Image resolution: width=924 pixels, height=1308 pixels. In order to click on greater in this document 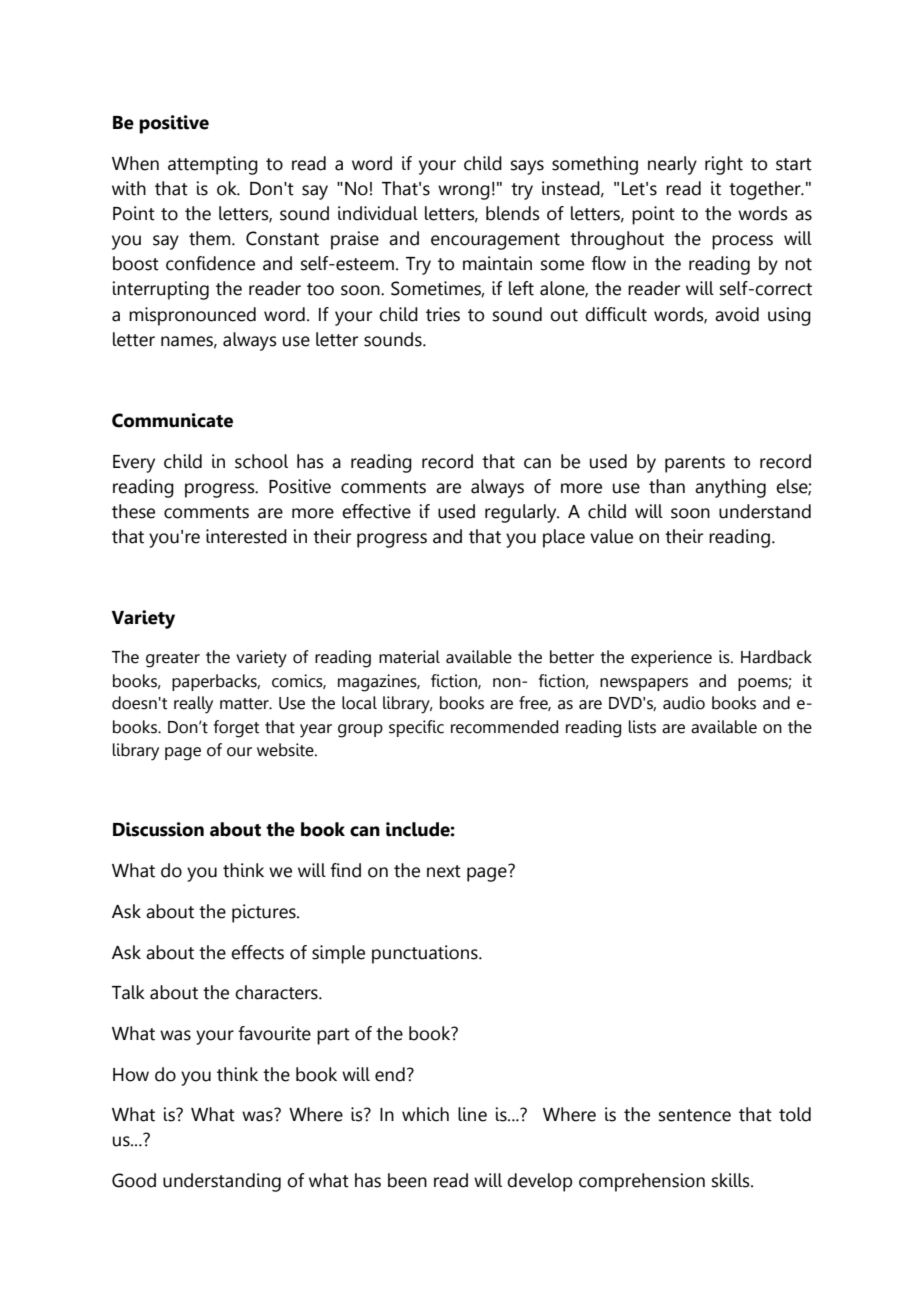, I will do `click(173, 660)`.
